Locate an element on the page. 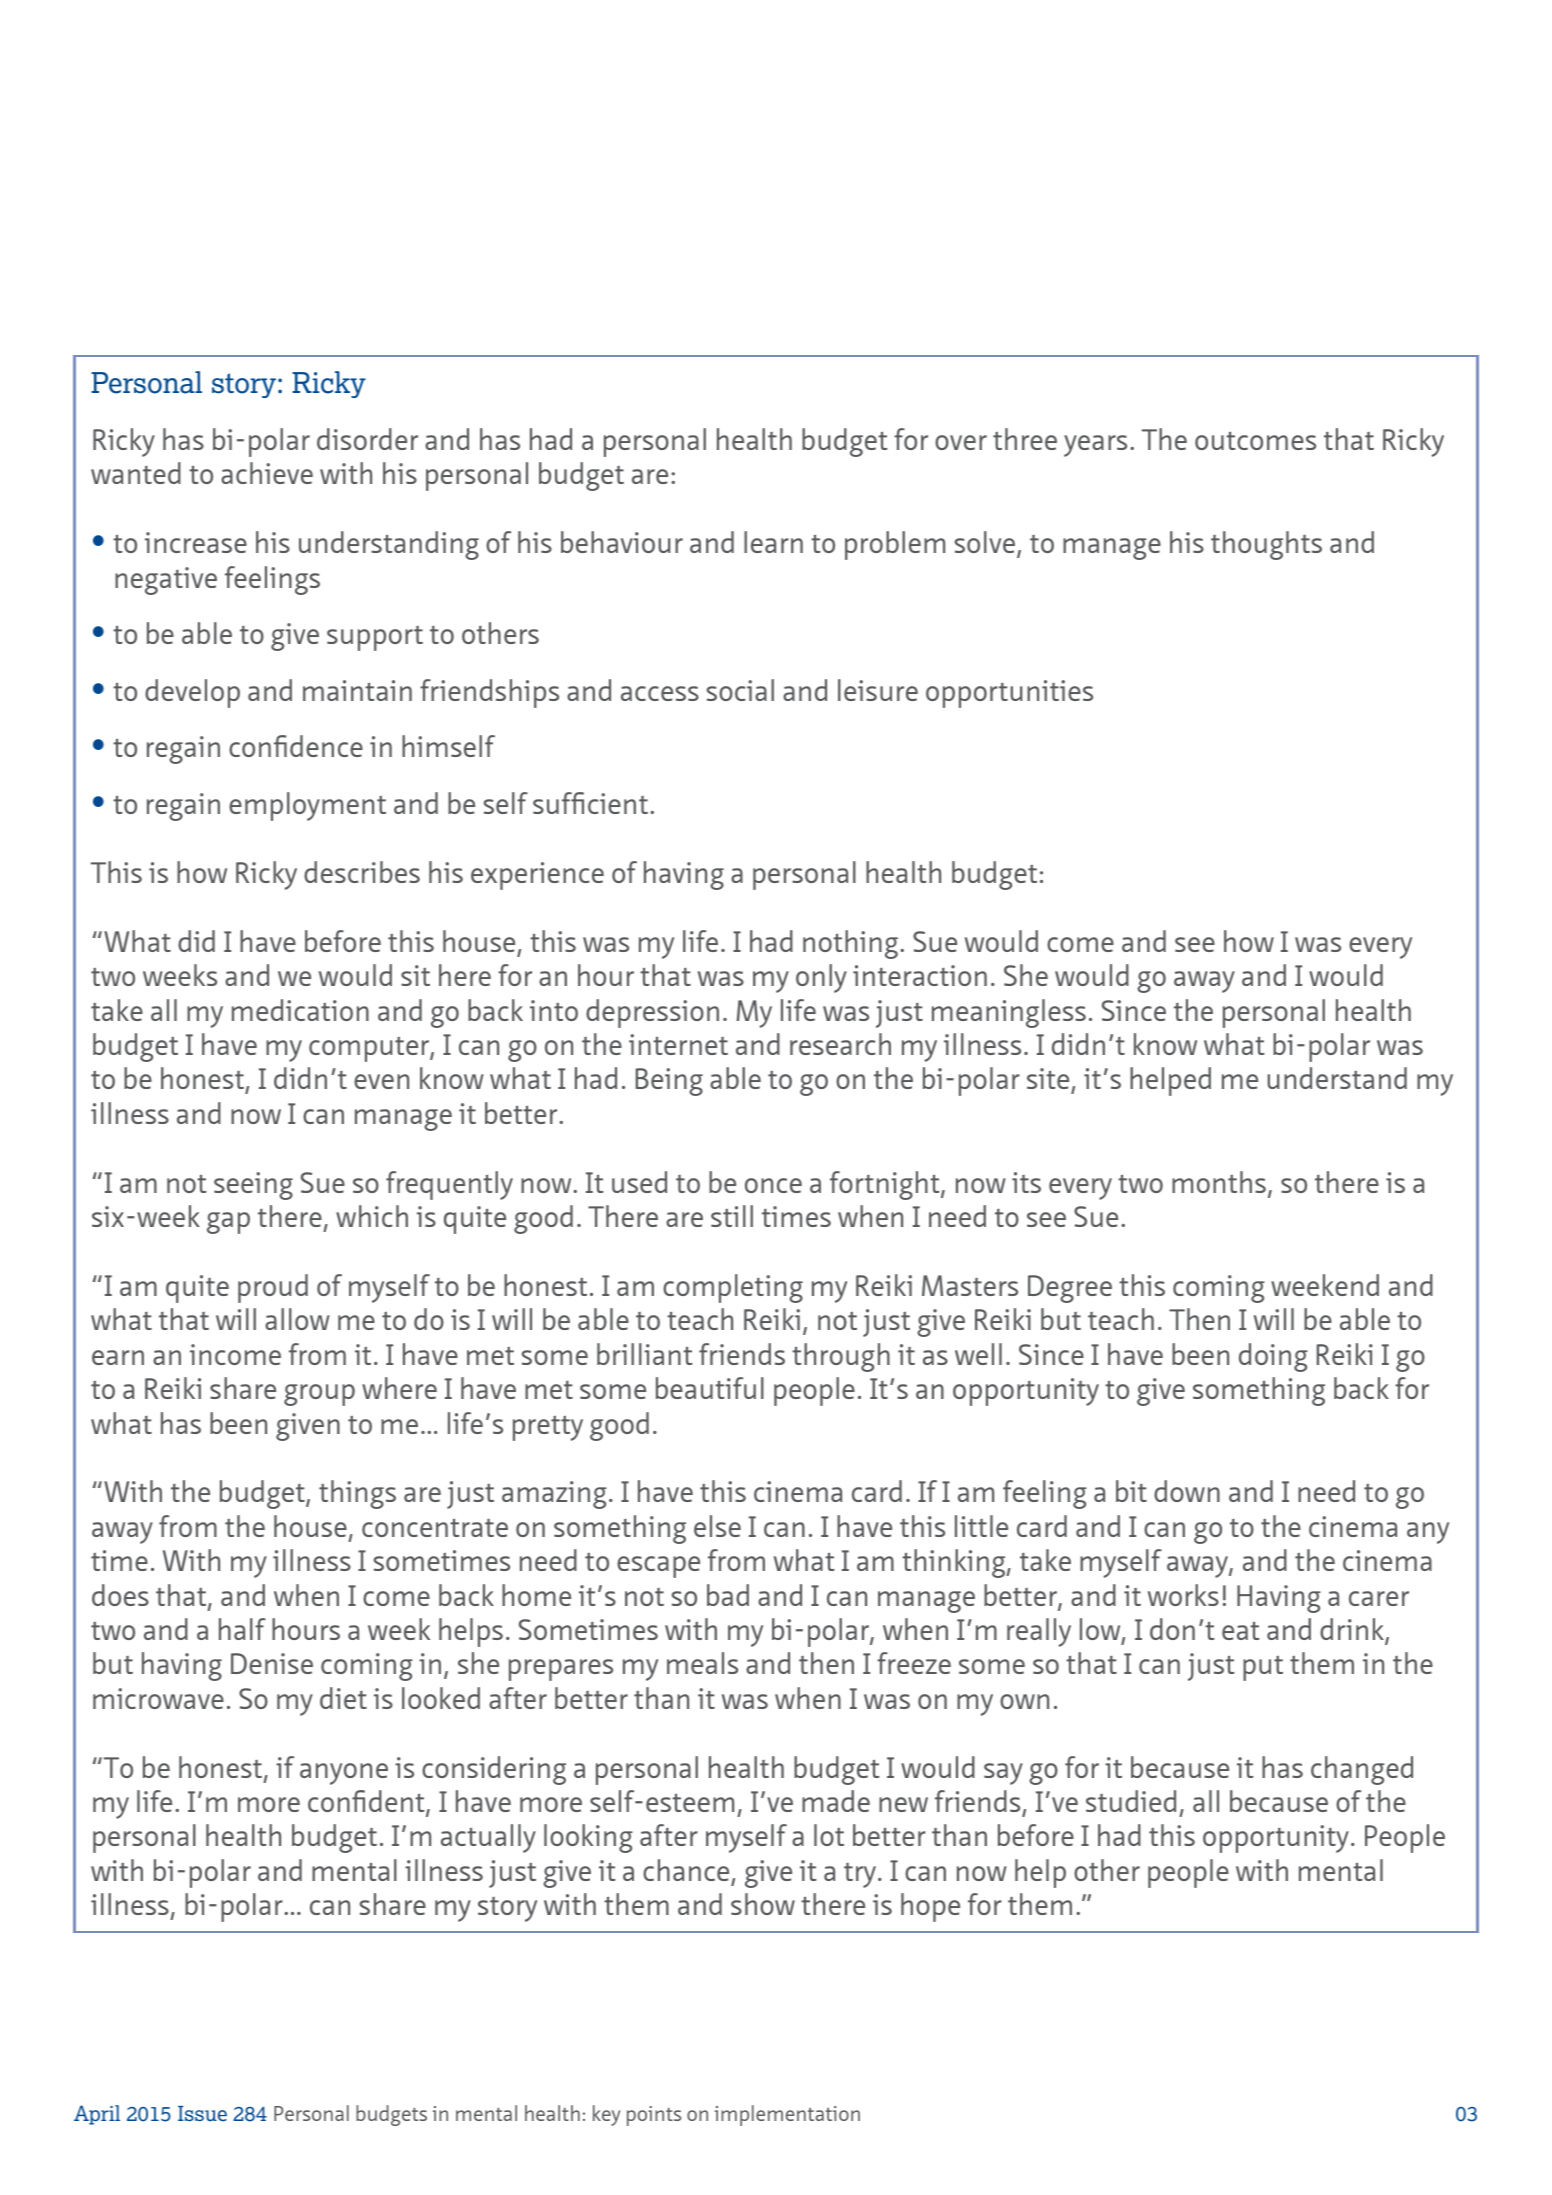  doing is located at coordinates (1273, 1357).
